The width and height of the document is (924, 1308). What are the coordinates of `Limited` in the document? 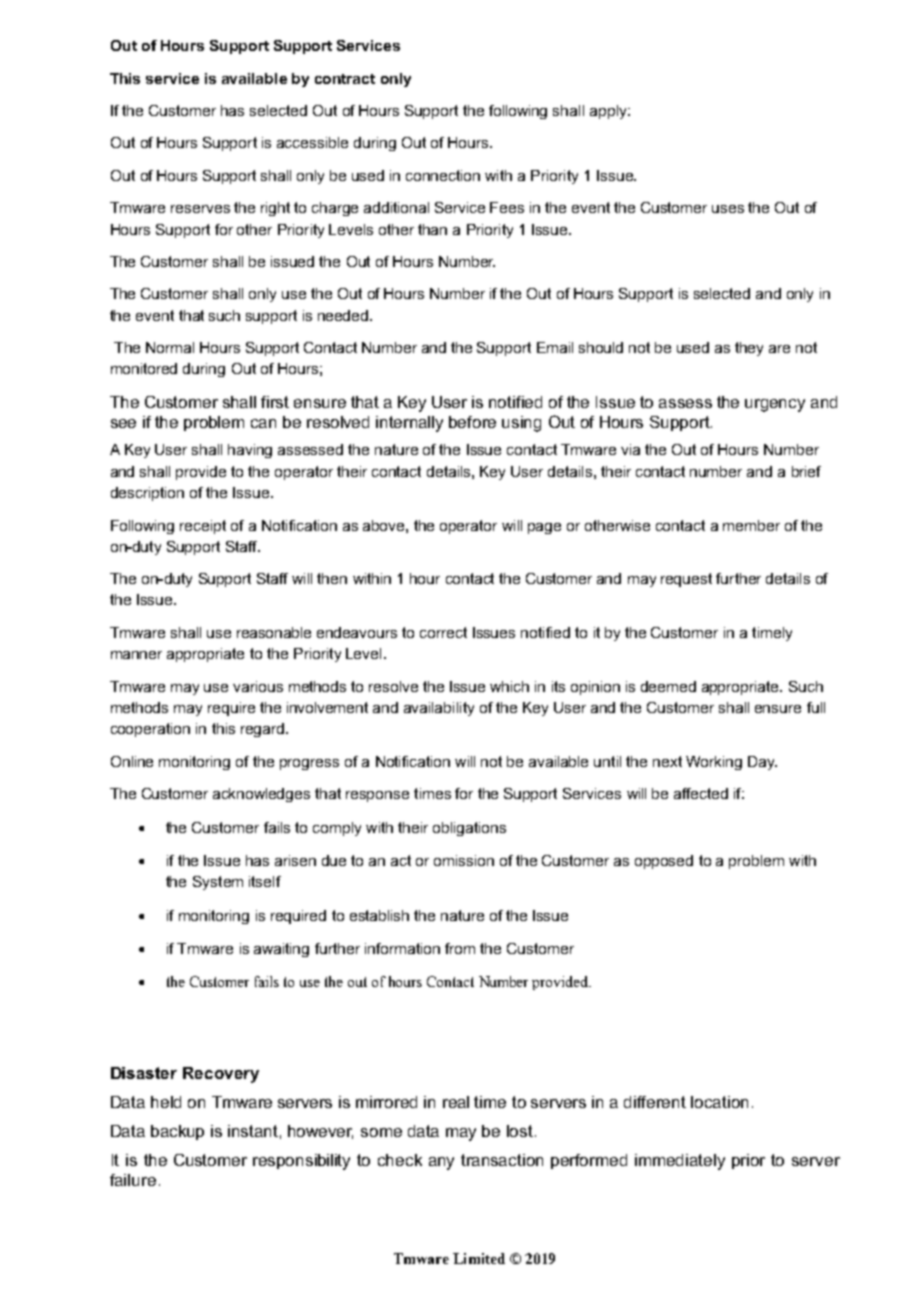 It's located at (479, 1258).
